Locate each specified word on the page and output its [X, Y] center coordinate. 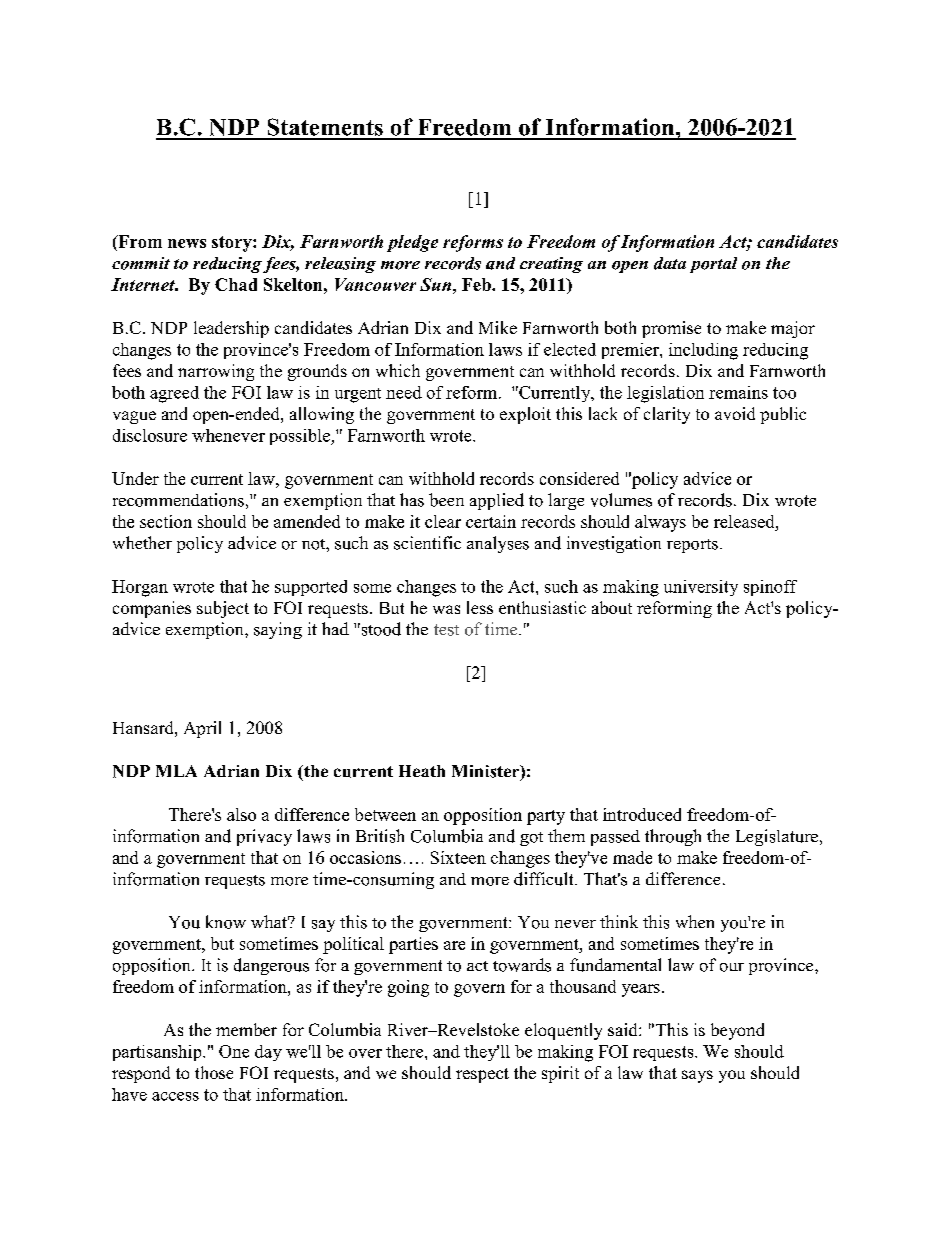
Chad [236, 284]
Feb [477, 284]
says [697, 1076]
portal [713, 265]
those [214, 1072]
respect [482, 1075]
